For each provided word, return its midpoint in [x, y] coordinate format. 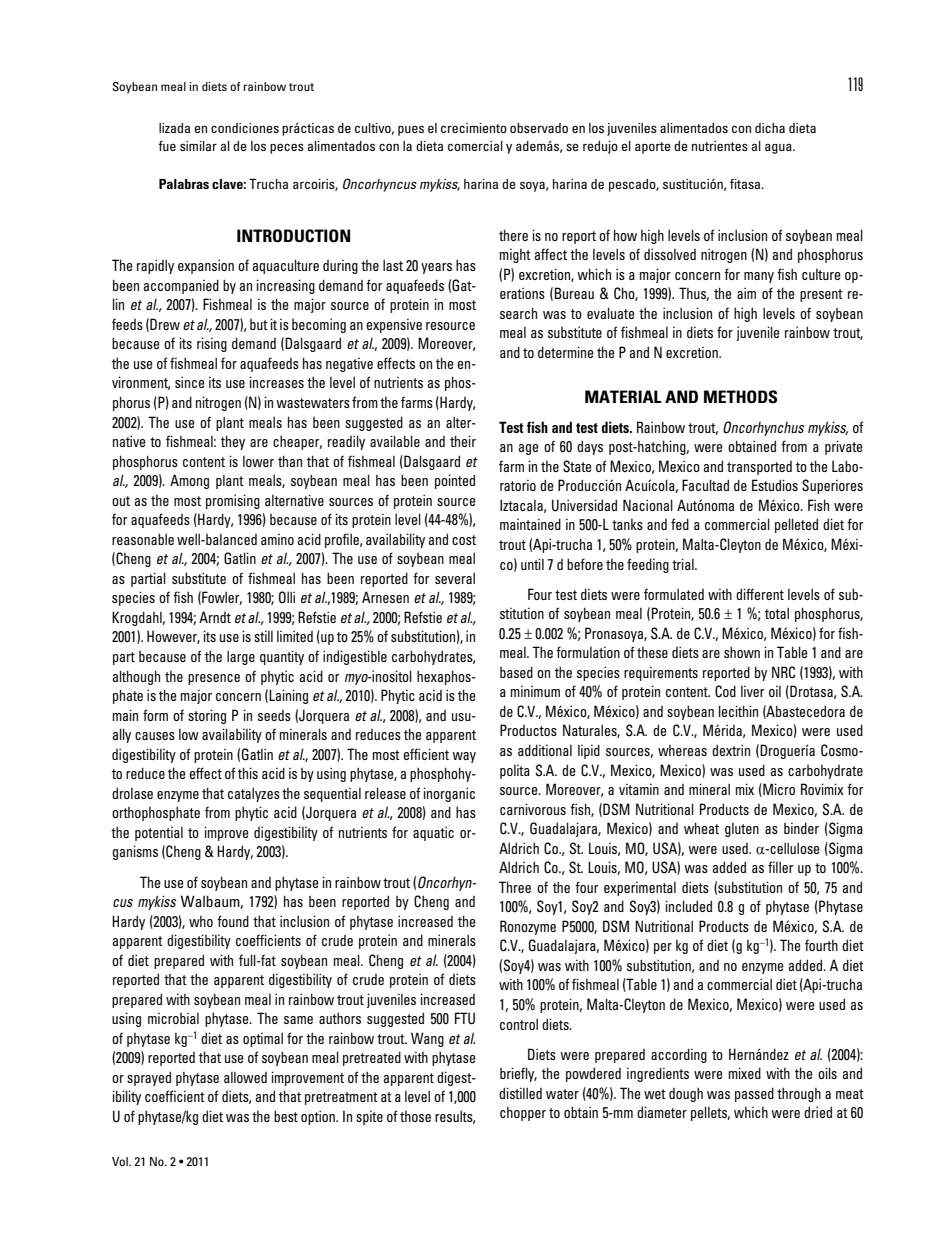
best [286, 1116]
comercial [475, 146]
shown [742, 652]
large [241, 657]
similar [198, 146]
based [516, 672]
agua [779, 148]
